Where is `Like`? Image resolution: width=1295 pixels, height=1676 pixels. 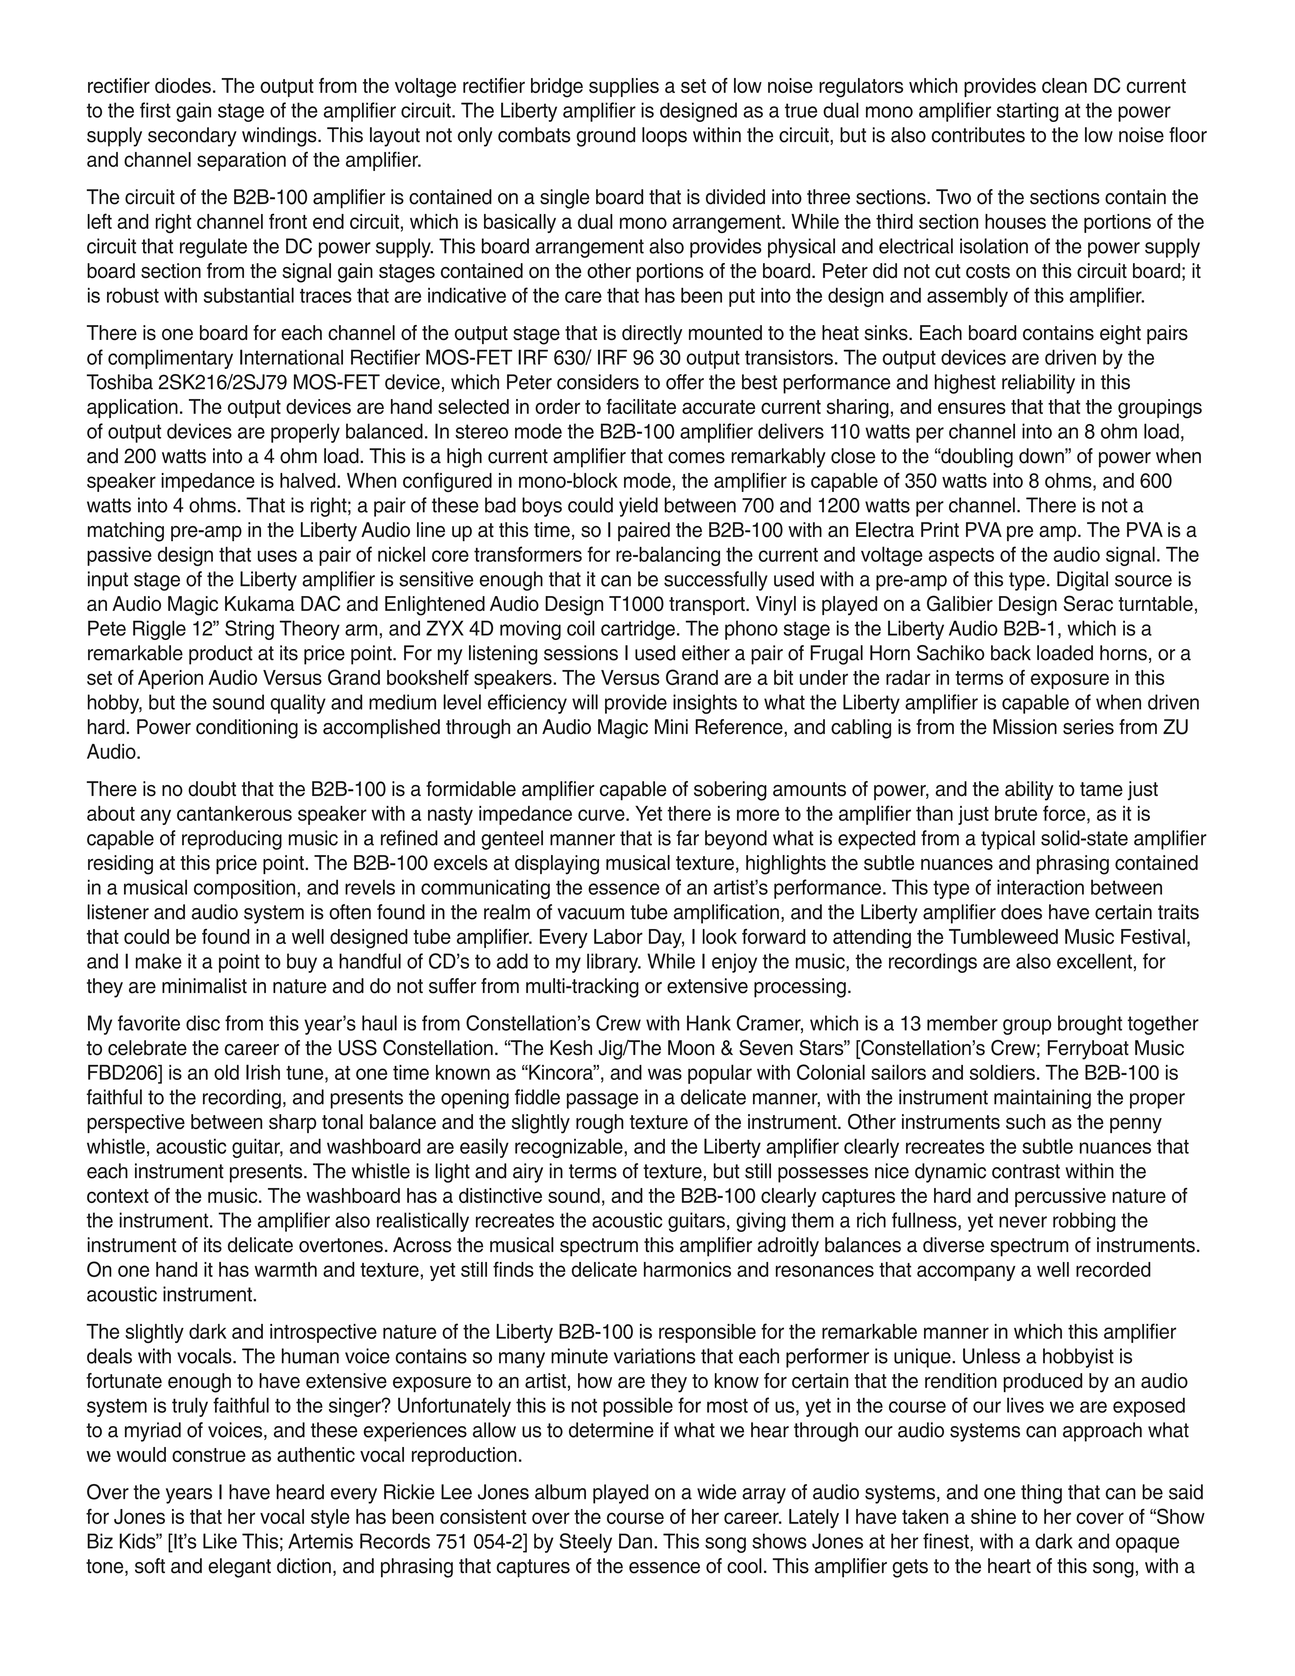 Like is located at coordinates (220, 1541).
